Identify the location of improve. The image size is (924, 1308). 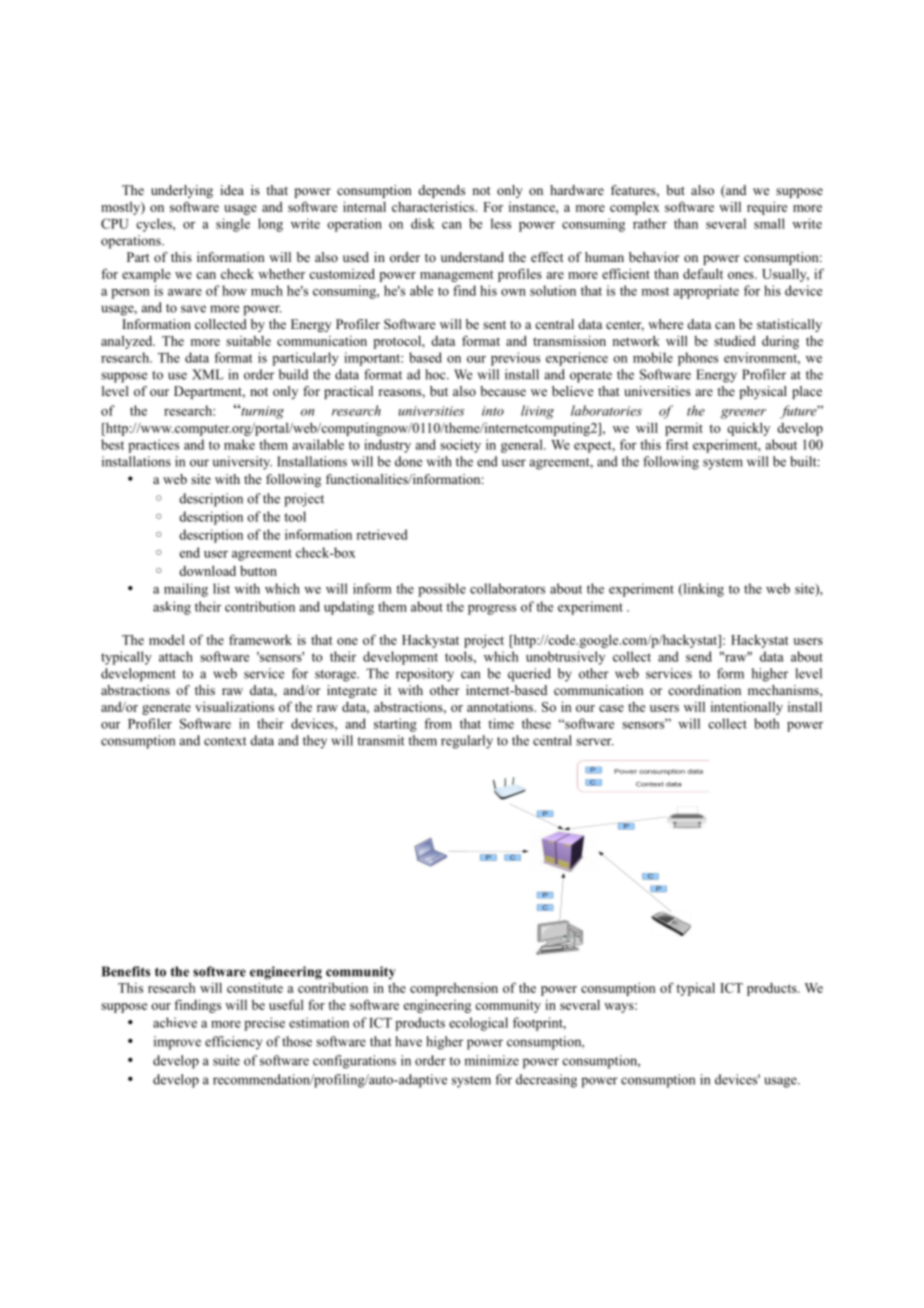
(177, 1043).
